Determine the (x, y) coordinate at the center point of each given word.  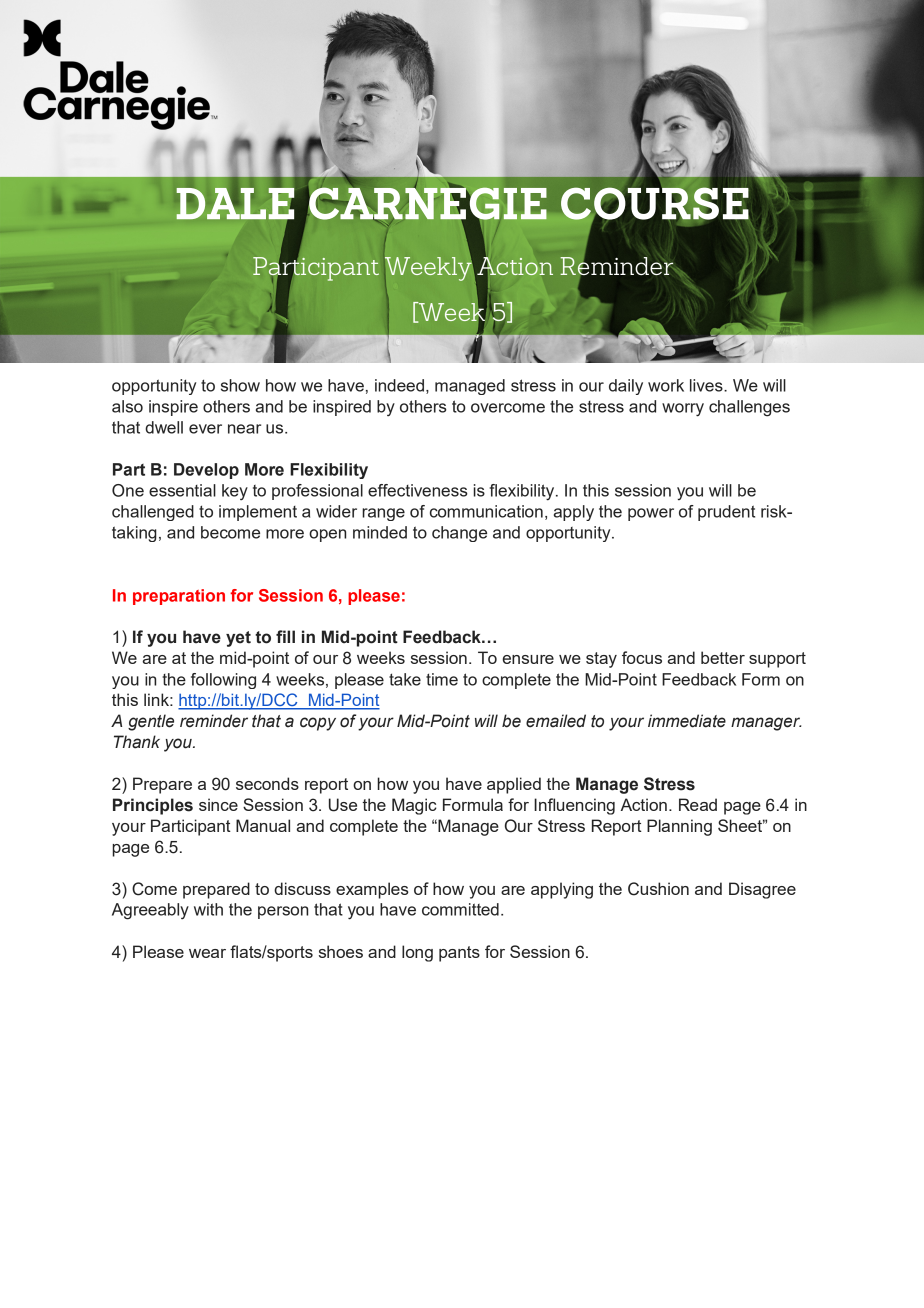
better (723, 657)
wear (207, 953)
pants (459, 954)
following (223, 681)
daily (626, 387)
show (240, 385)
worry (683, 410)
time (442, 679)
